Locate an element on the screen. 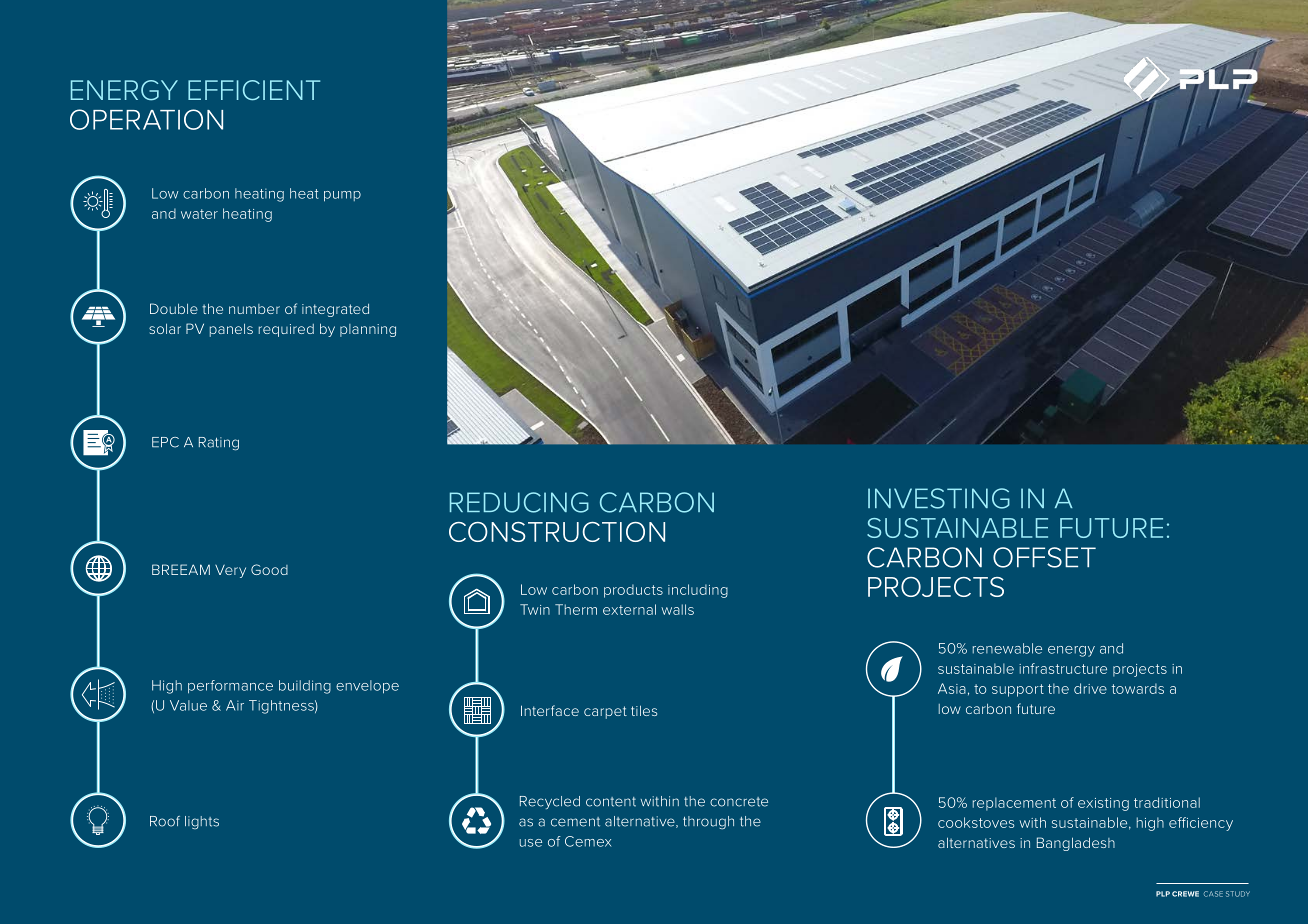 The height and width of the screenshot is (924, 1308). renewable is located at coordinates (1007, 648).
